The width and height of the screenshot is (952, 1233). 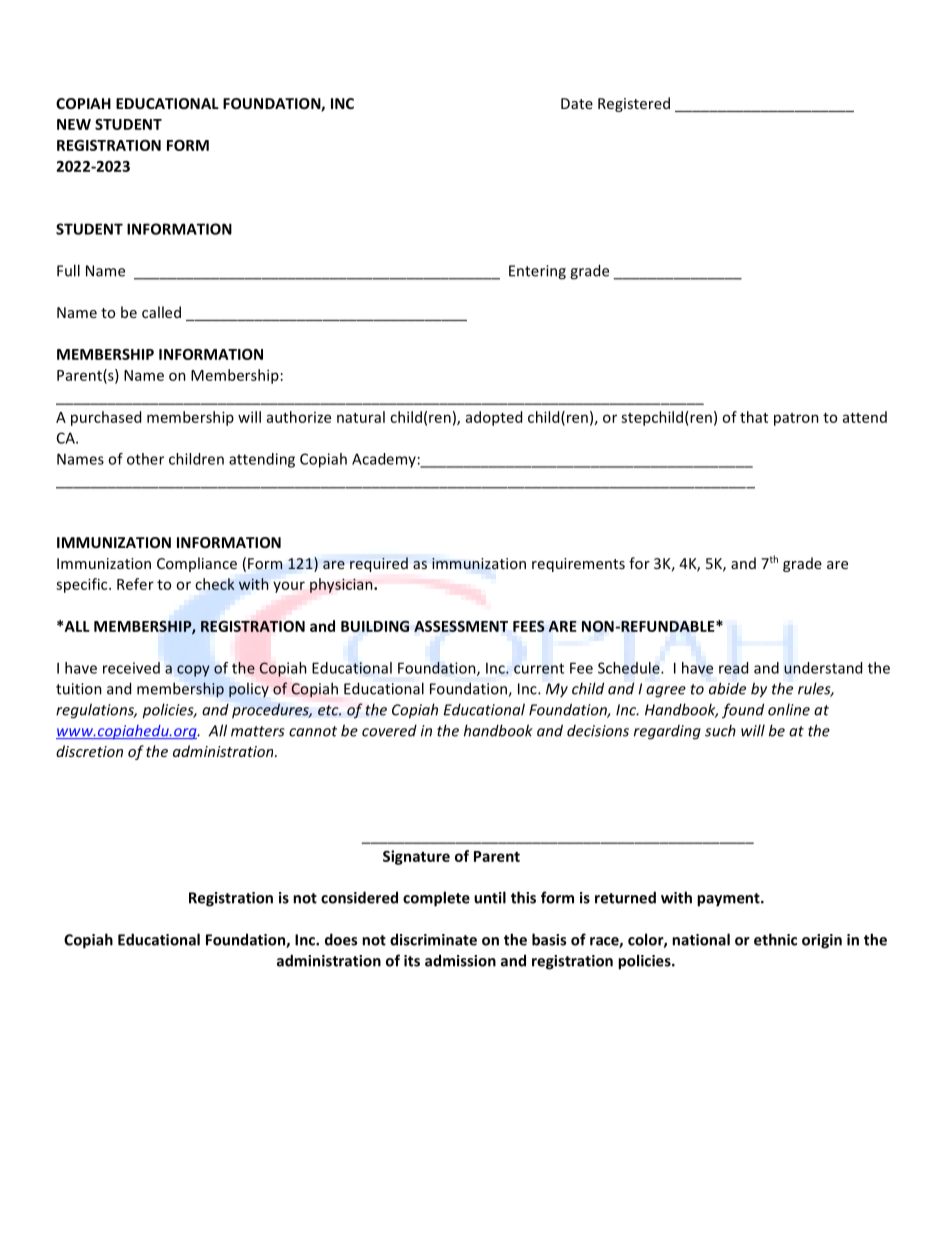 I want to click on requirements, so click(x=578, y=565).
